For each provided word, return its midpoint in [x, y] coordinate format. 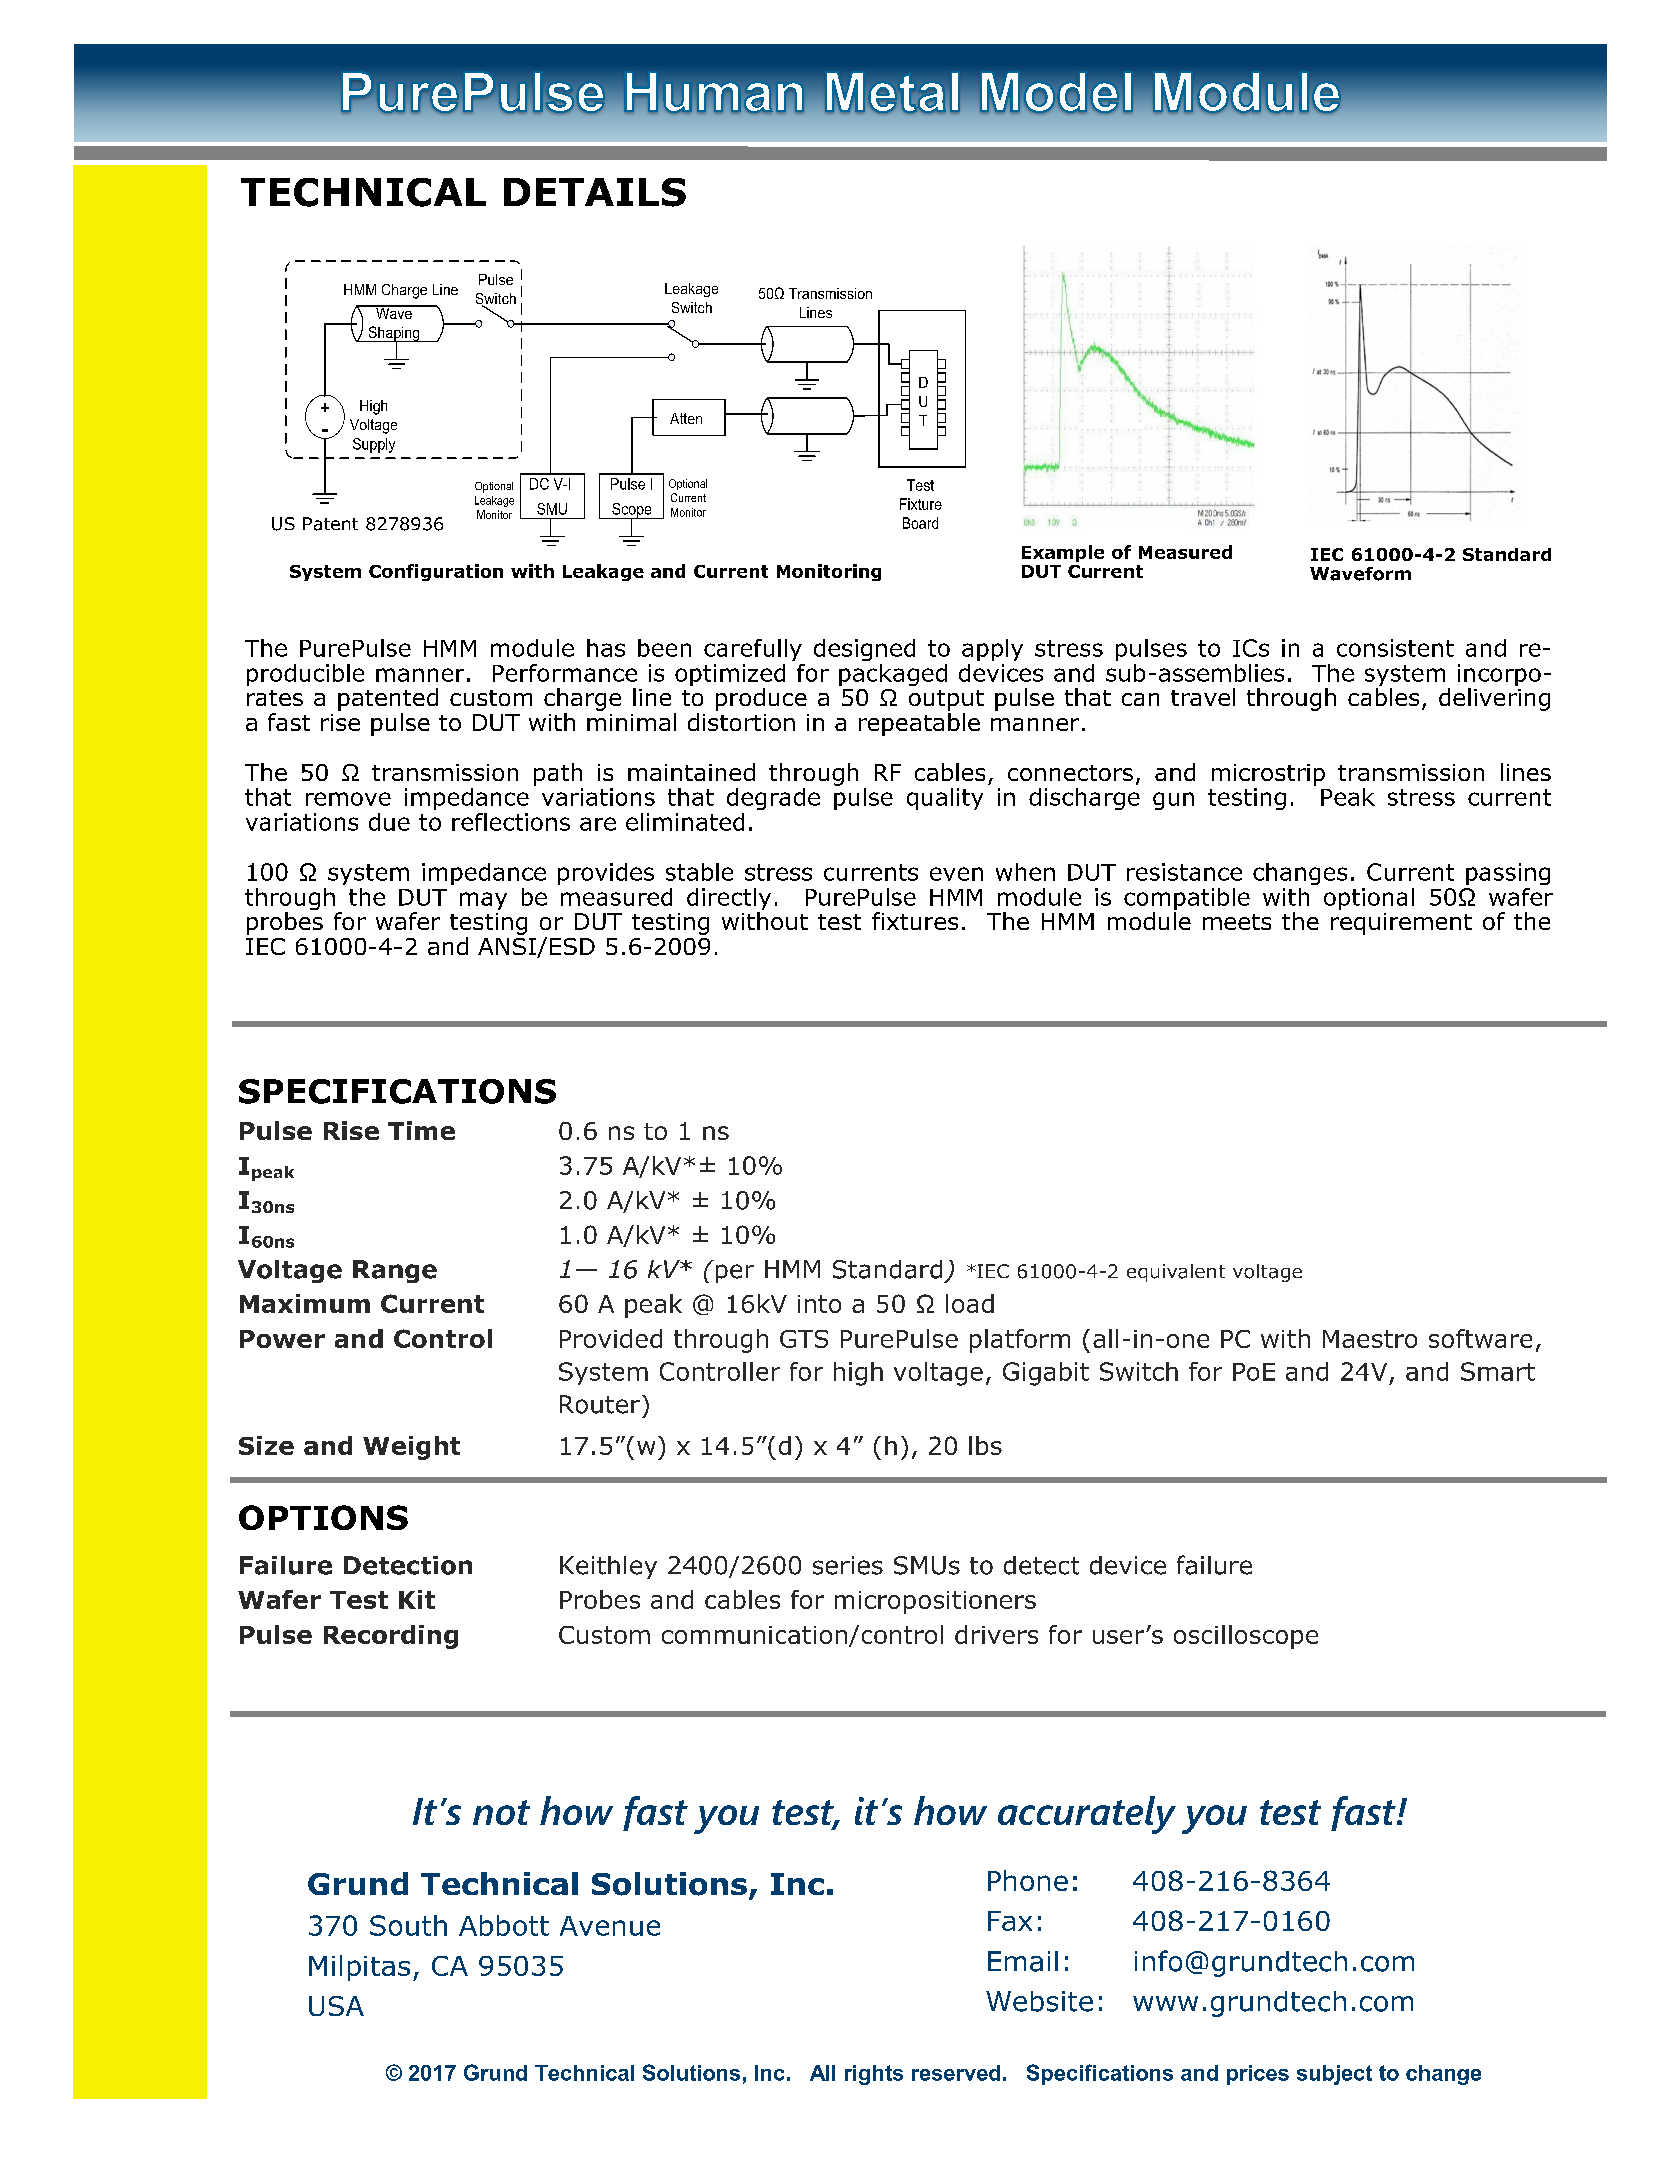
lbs [985, 1445]
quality [945, 799]
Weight [411, 1448]
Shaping [394, 335]
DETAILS [595, 192]
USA [336, 2006]
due [389, 822]
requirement [1401, 924]
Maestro [1370, 1339]
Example [1063, 553]
